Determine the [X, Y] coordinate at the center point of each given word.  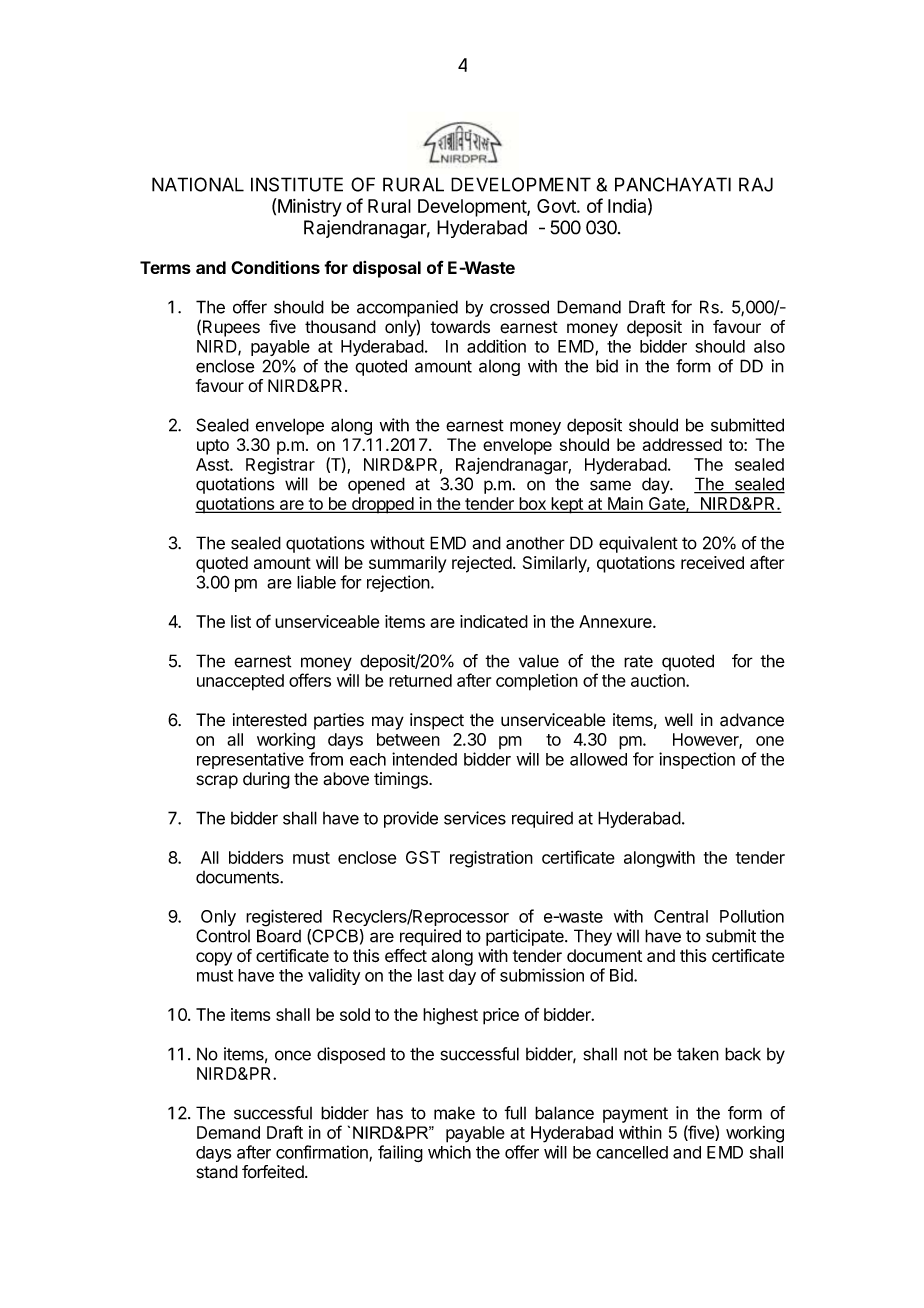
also [769, 346]
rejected [482, 564]
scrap [217, 782]
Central [681, 916]
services [475, 818]
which [449, 1152]
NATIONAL [198, 184]
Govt [557, 206]
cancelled [632, 1152]
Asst [213, 464]
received [712, 562]
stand [217, 1172]
